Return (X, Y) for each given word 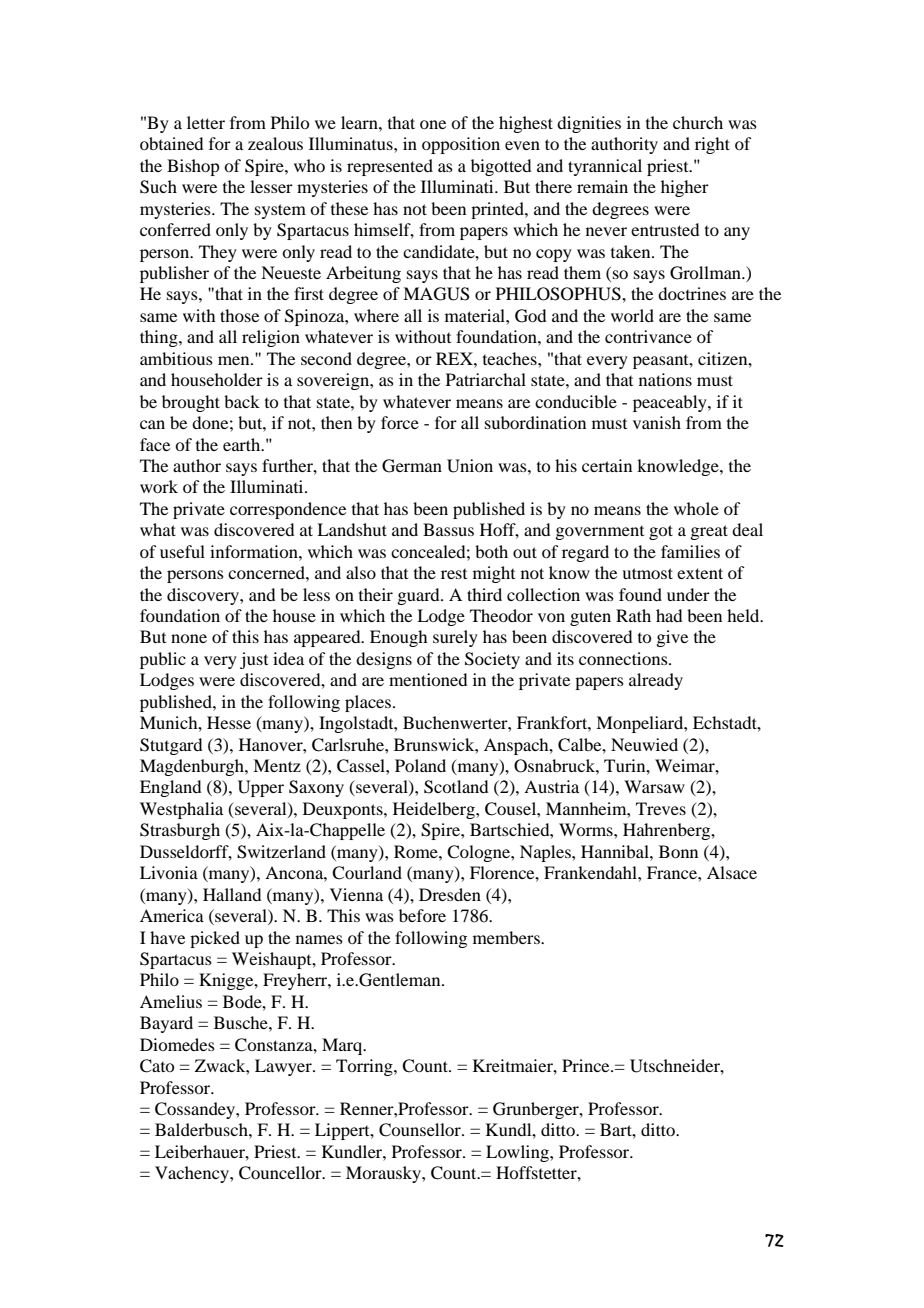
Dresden (450, 894)
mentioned (428, 679)
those (239, 315)
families (690, 551)
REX (455, 358)
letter (206, 122)
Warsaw (654, 786)
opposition (461, 145)
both (491, 551)
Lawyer (284, 1067)
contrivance (648, 336)
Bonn (678, 851)
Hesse (229, 722)
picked (215, 939)
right (712, 145)
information (255, 551)
